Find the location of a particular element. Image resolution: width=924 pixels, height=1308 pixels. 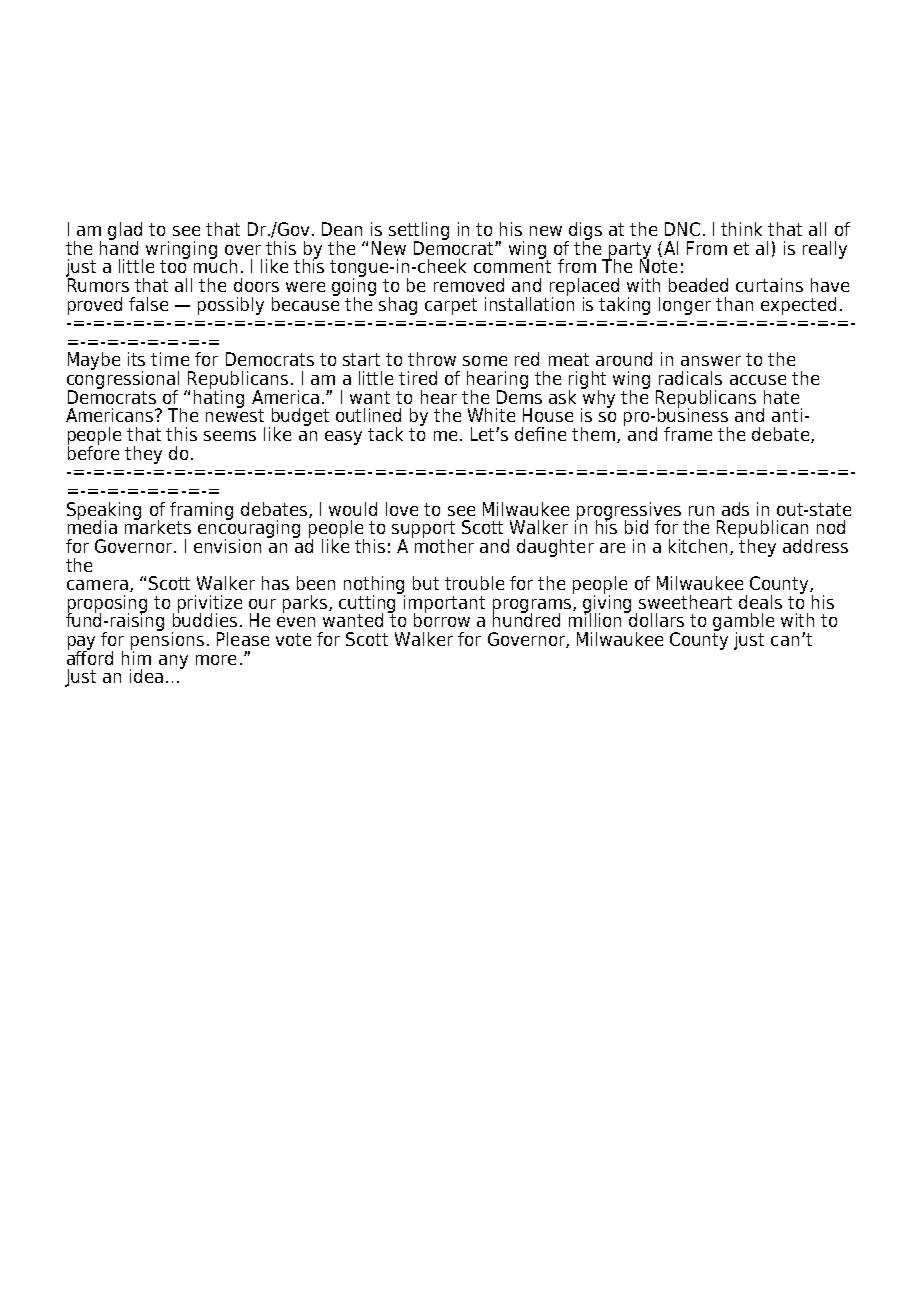

wringing is located at coordinates (181, 251).
